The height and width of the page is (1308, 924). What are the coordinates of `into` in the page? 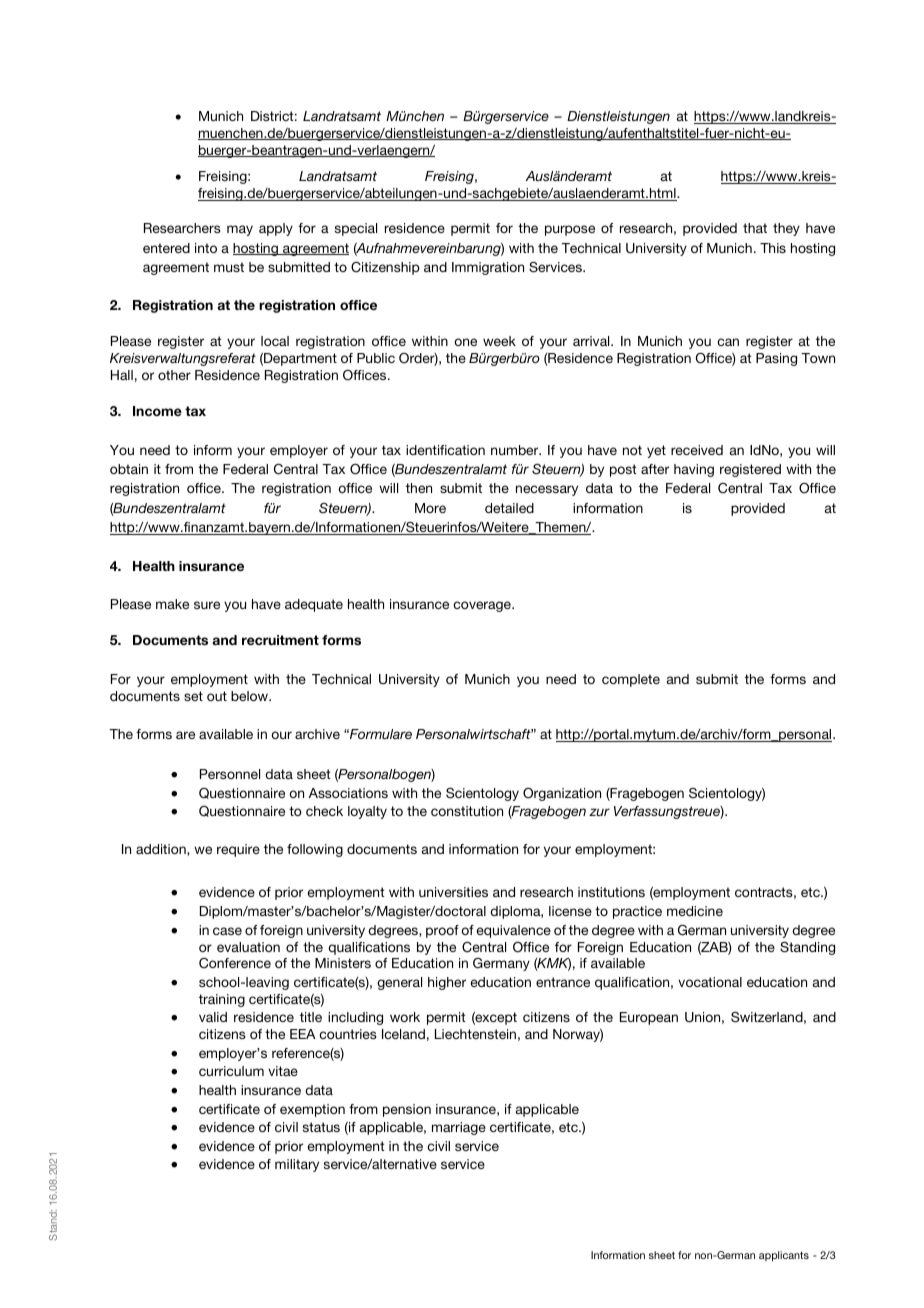 It's located at (206, 248).
